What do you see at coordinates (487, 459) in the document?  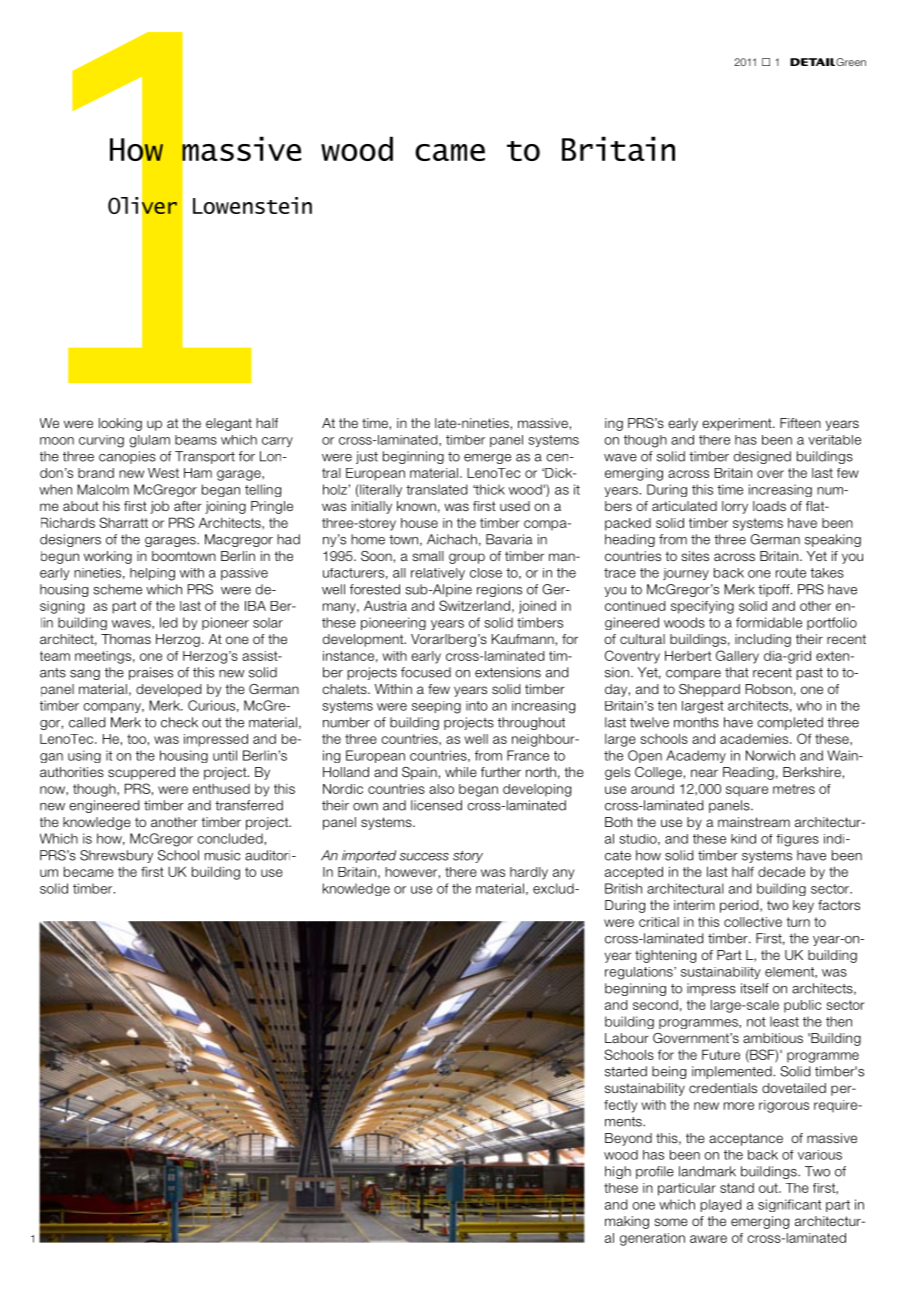 I see `emerge` at bounding box center [487, 459].
